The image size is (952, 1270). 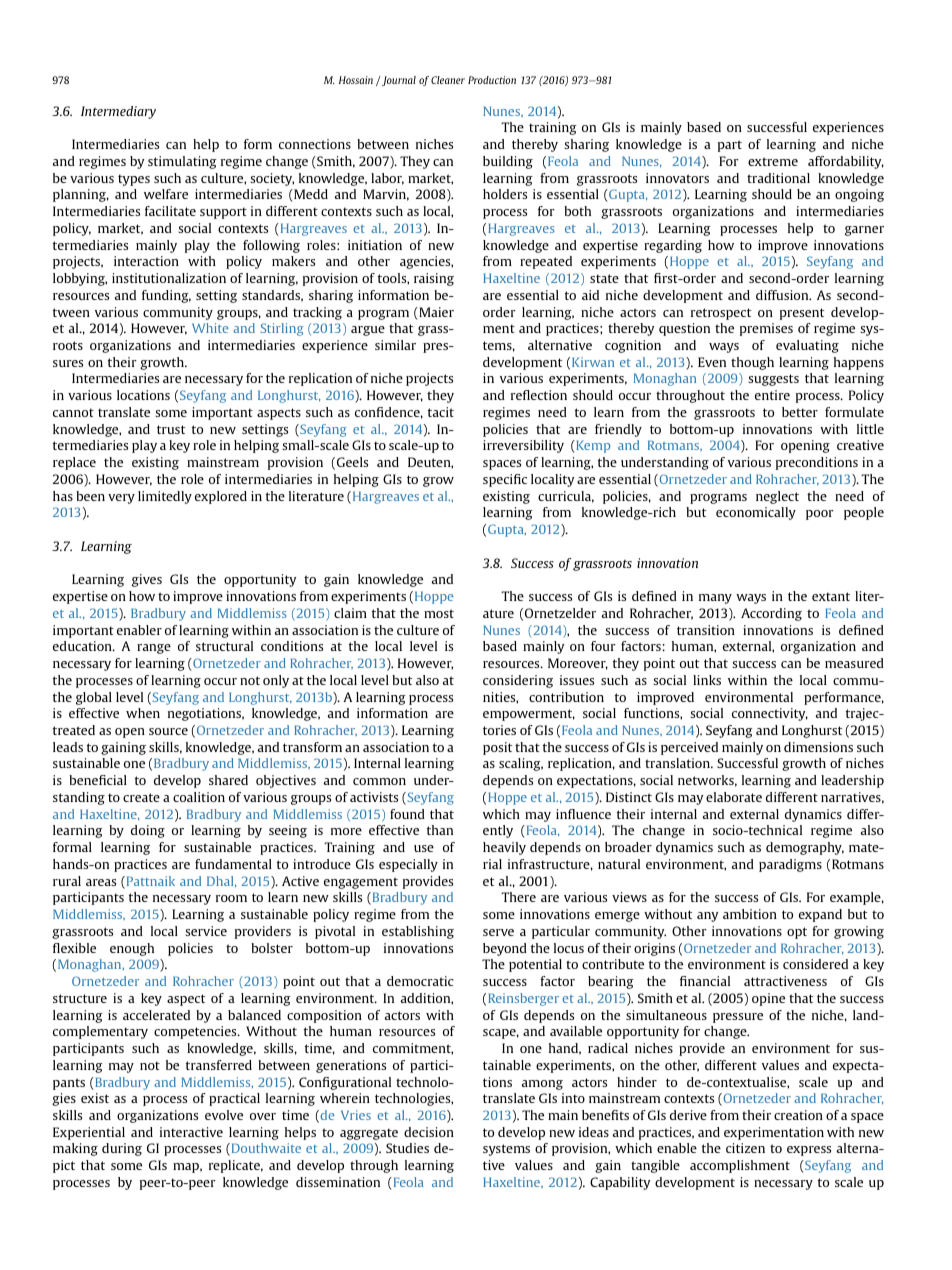 What do you see at coordinates (429, 1132) in the screenshot?
I see `decision` at bounding box center [429, 1132].
